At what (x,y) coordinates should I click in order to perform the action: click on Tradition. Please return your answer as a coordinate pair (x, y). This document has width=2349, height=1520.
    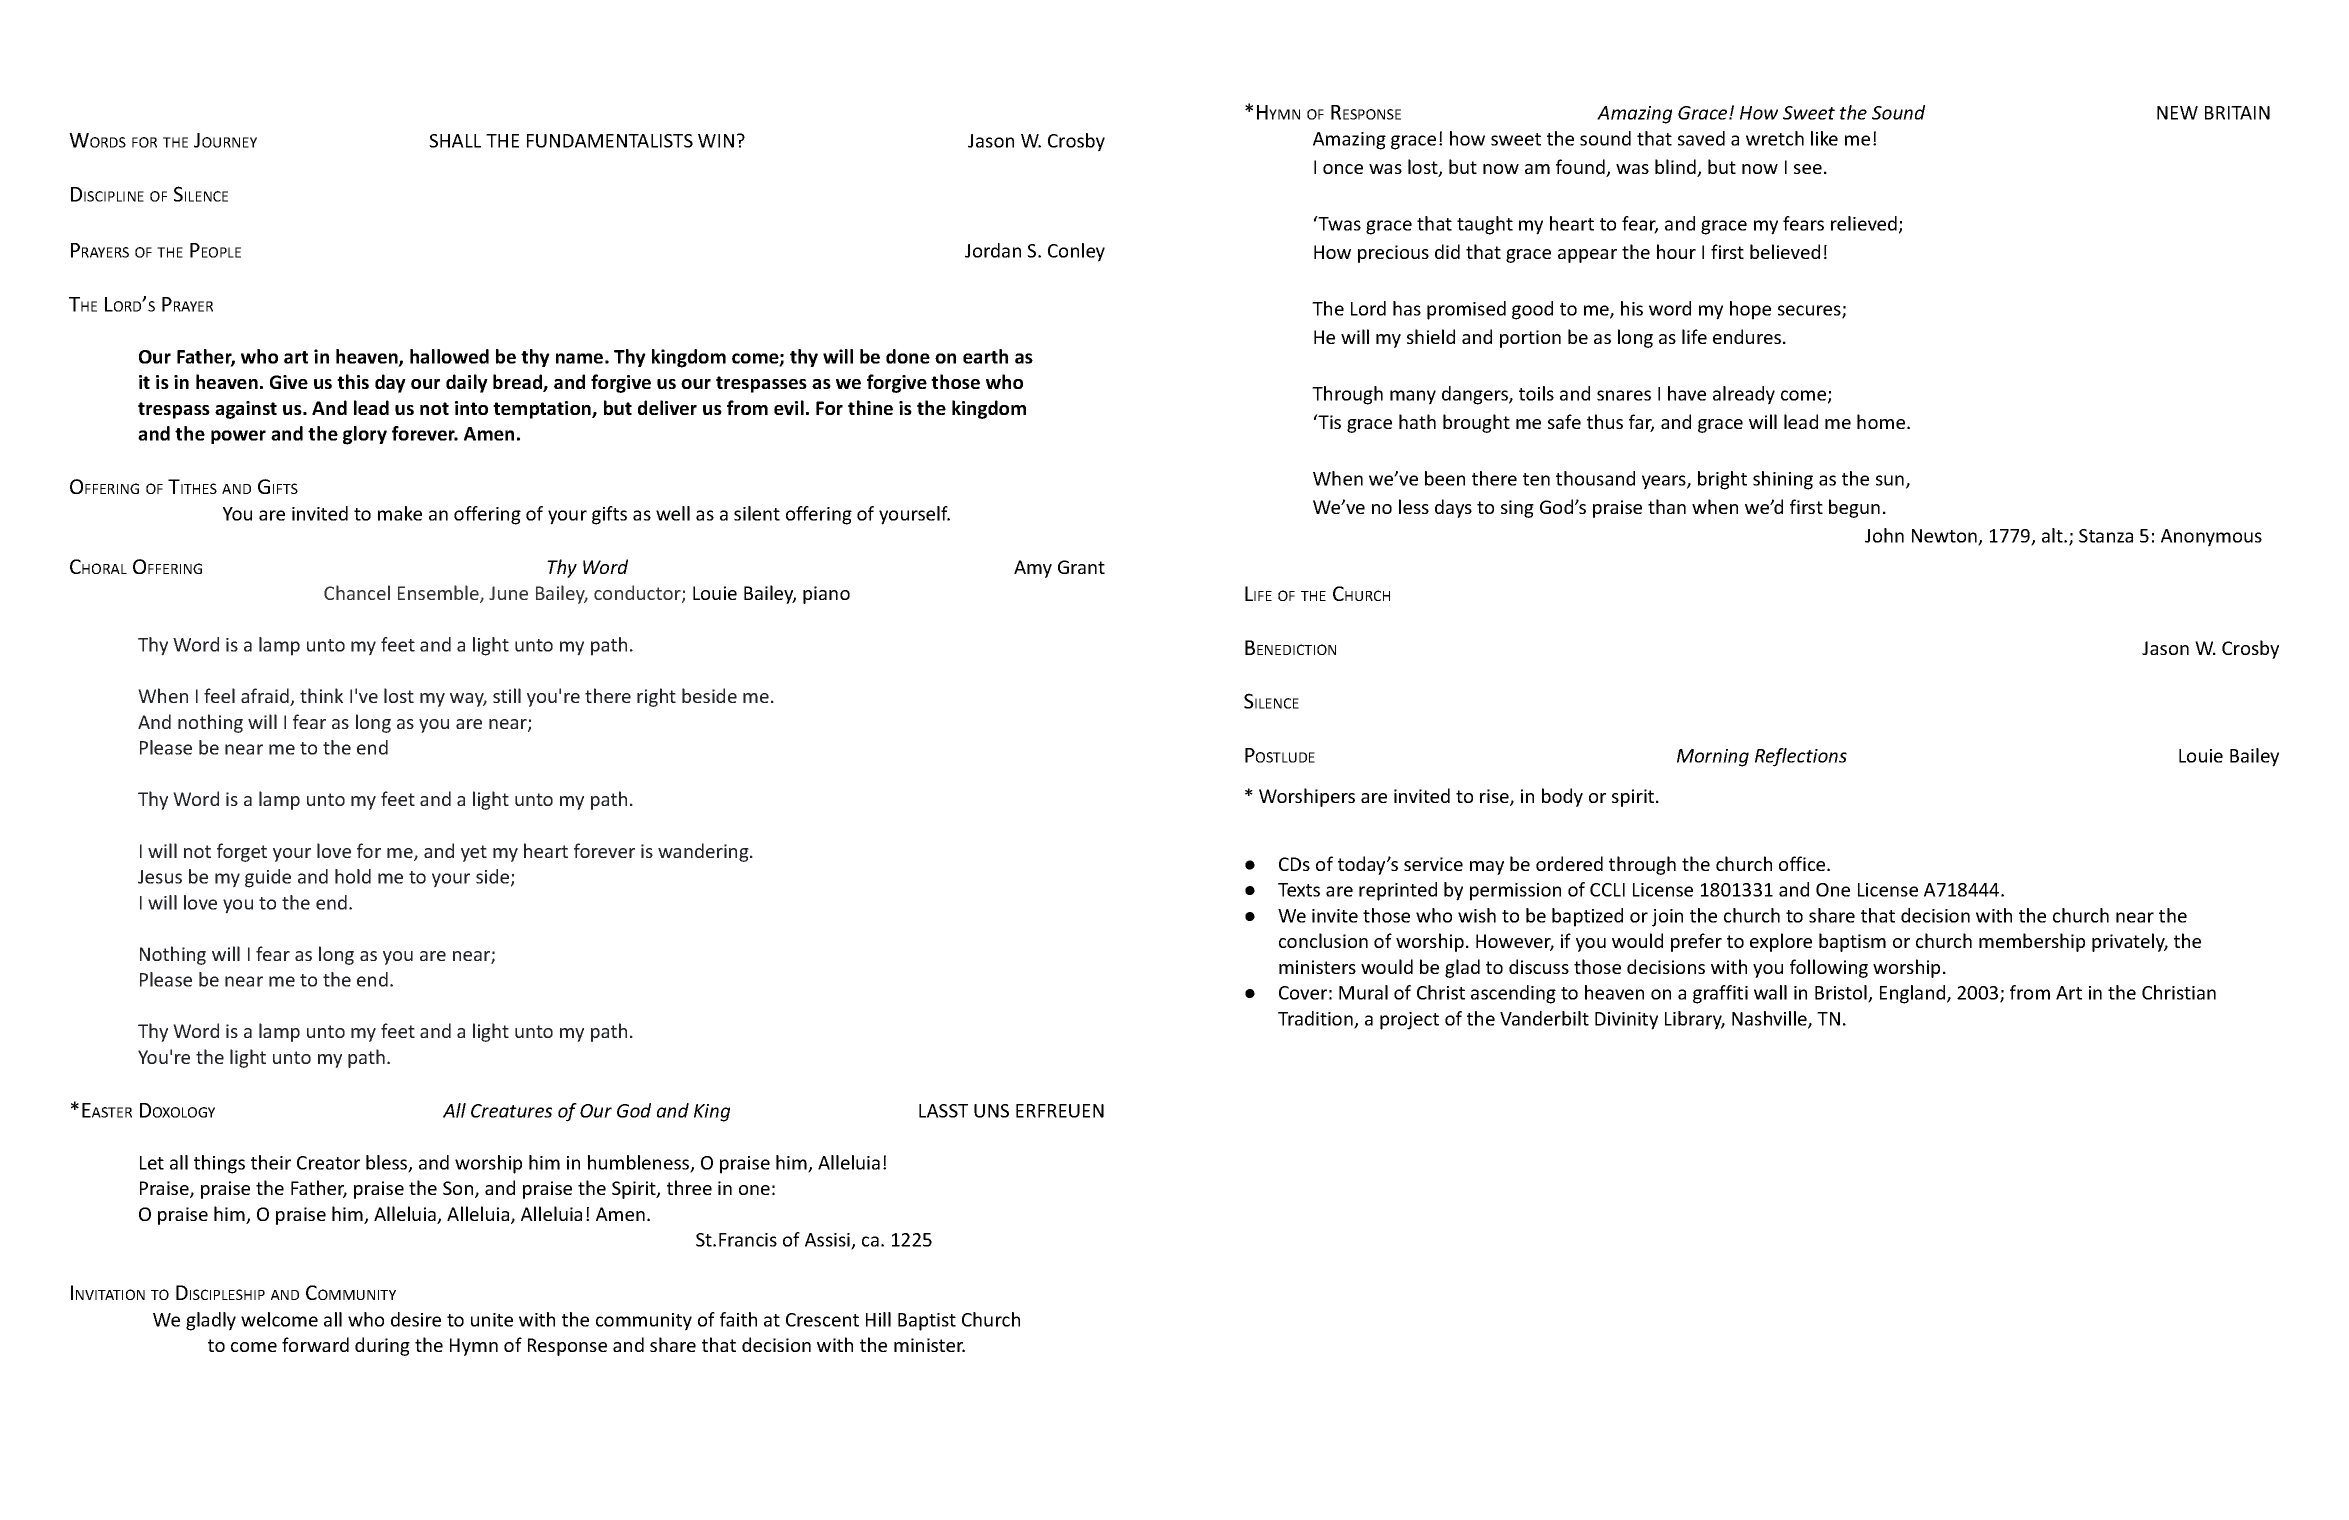
    Looking at the image, I should click on (1316, 1019).
